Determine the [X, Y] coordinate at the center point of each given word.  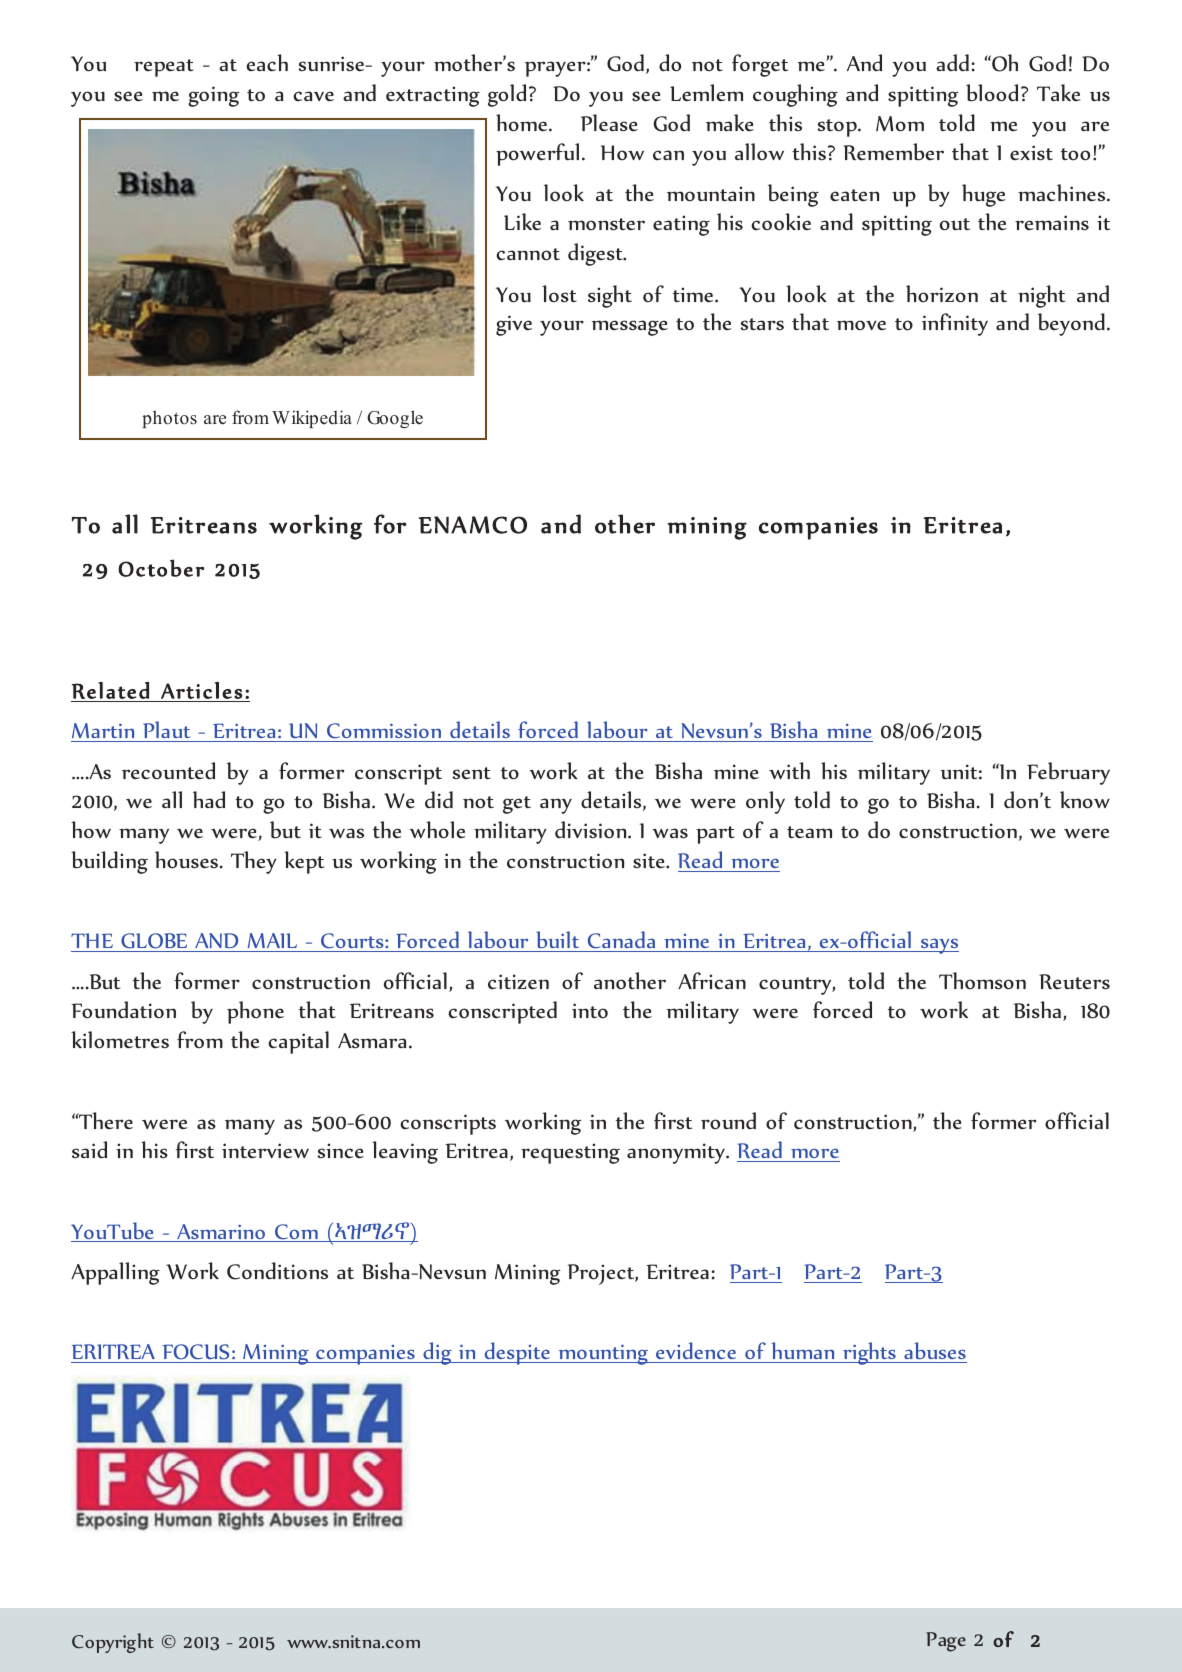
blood [992, 93]
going [213, 96]
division [592, 830]
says [939, 946]
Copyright [113, 1643]
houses [188, 860]
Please [609, 123]
